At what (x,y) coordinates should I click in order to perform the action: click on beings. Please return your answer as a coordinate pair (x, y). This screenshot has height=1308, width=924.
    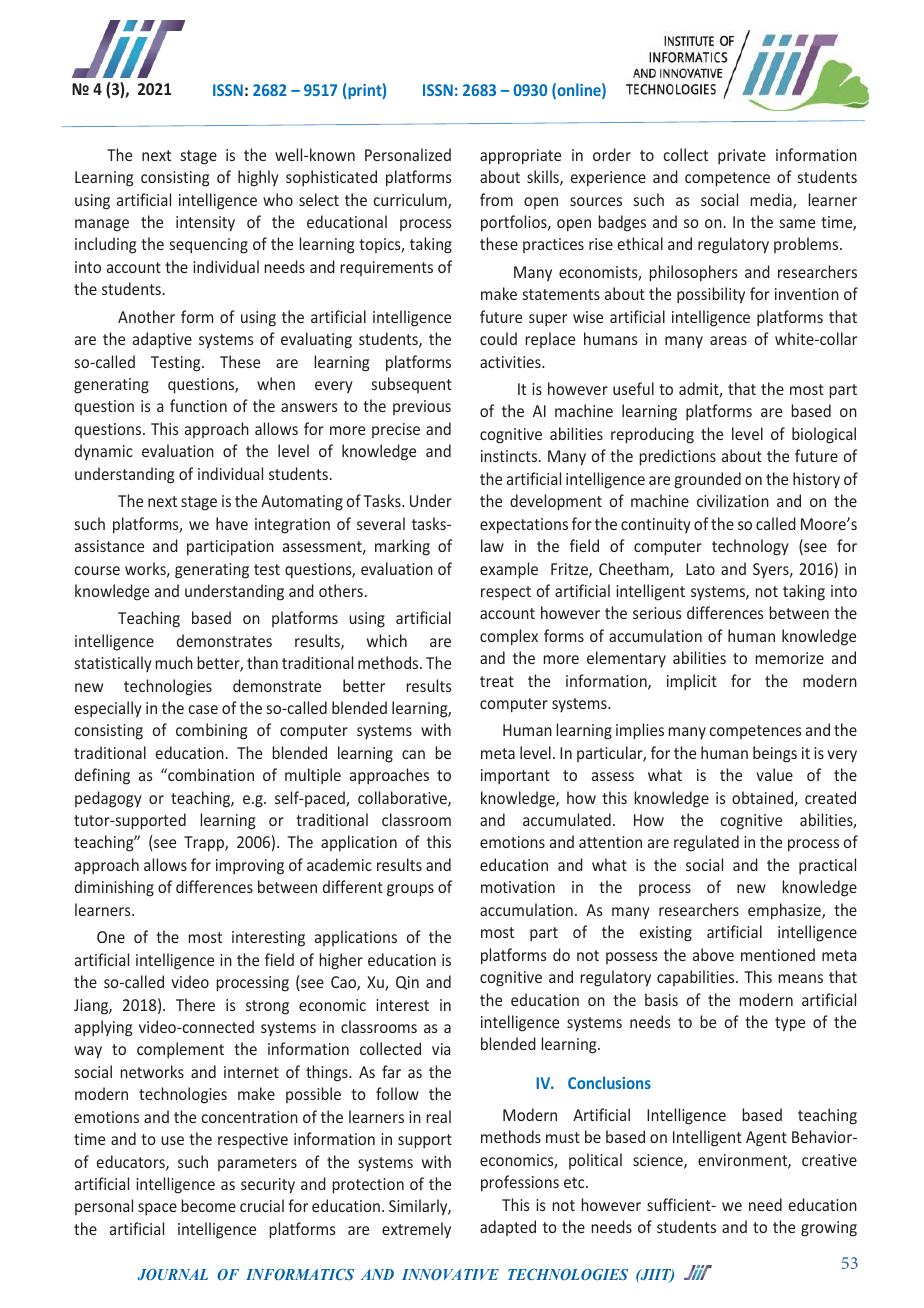
    Looking at the image, I should click on (775, 754).
